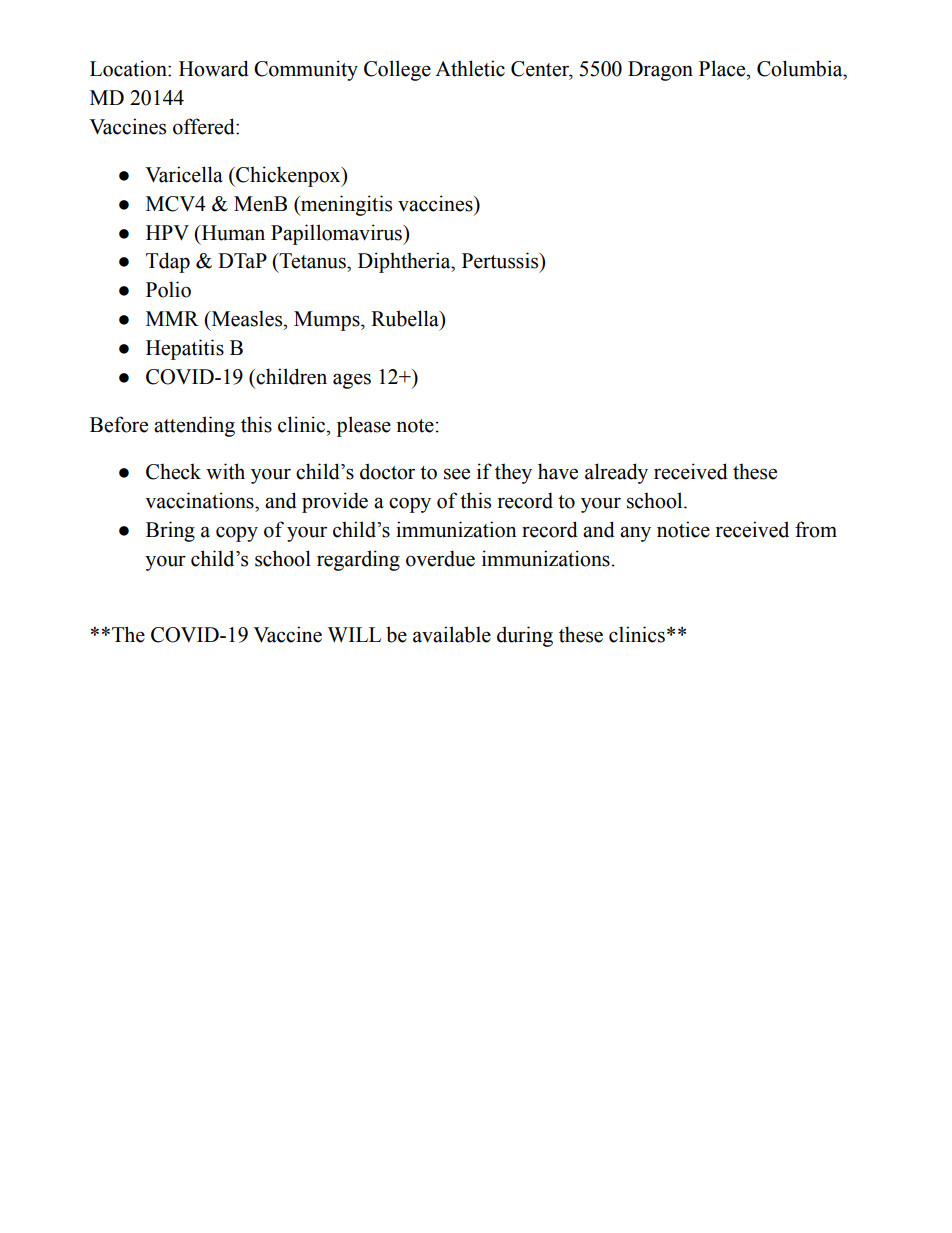 The width and height of the page is (952, 1233). Describe the element at coordinates (470, 68) in the page. I see `Athletic` at that location.
